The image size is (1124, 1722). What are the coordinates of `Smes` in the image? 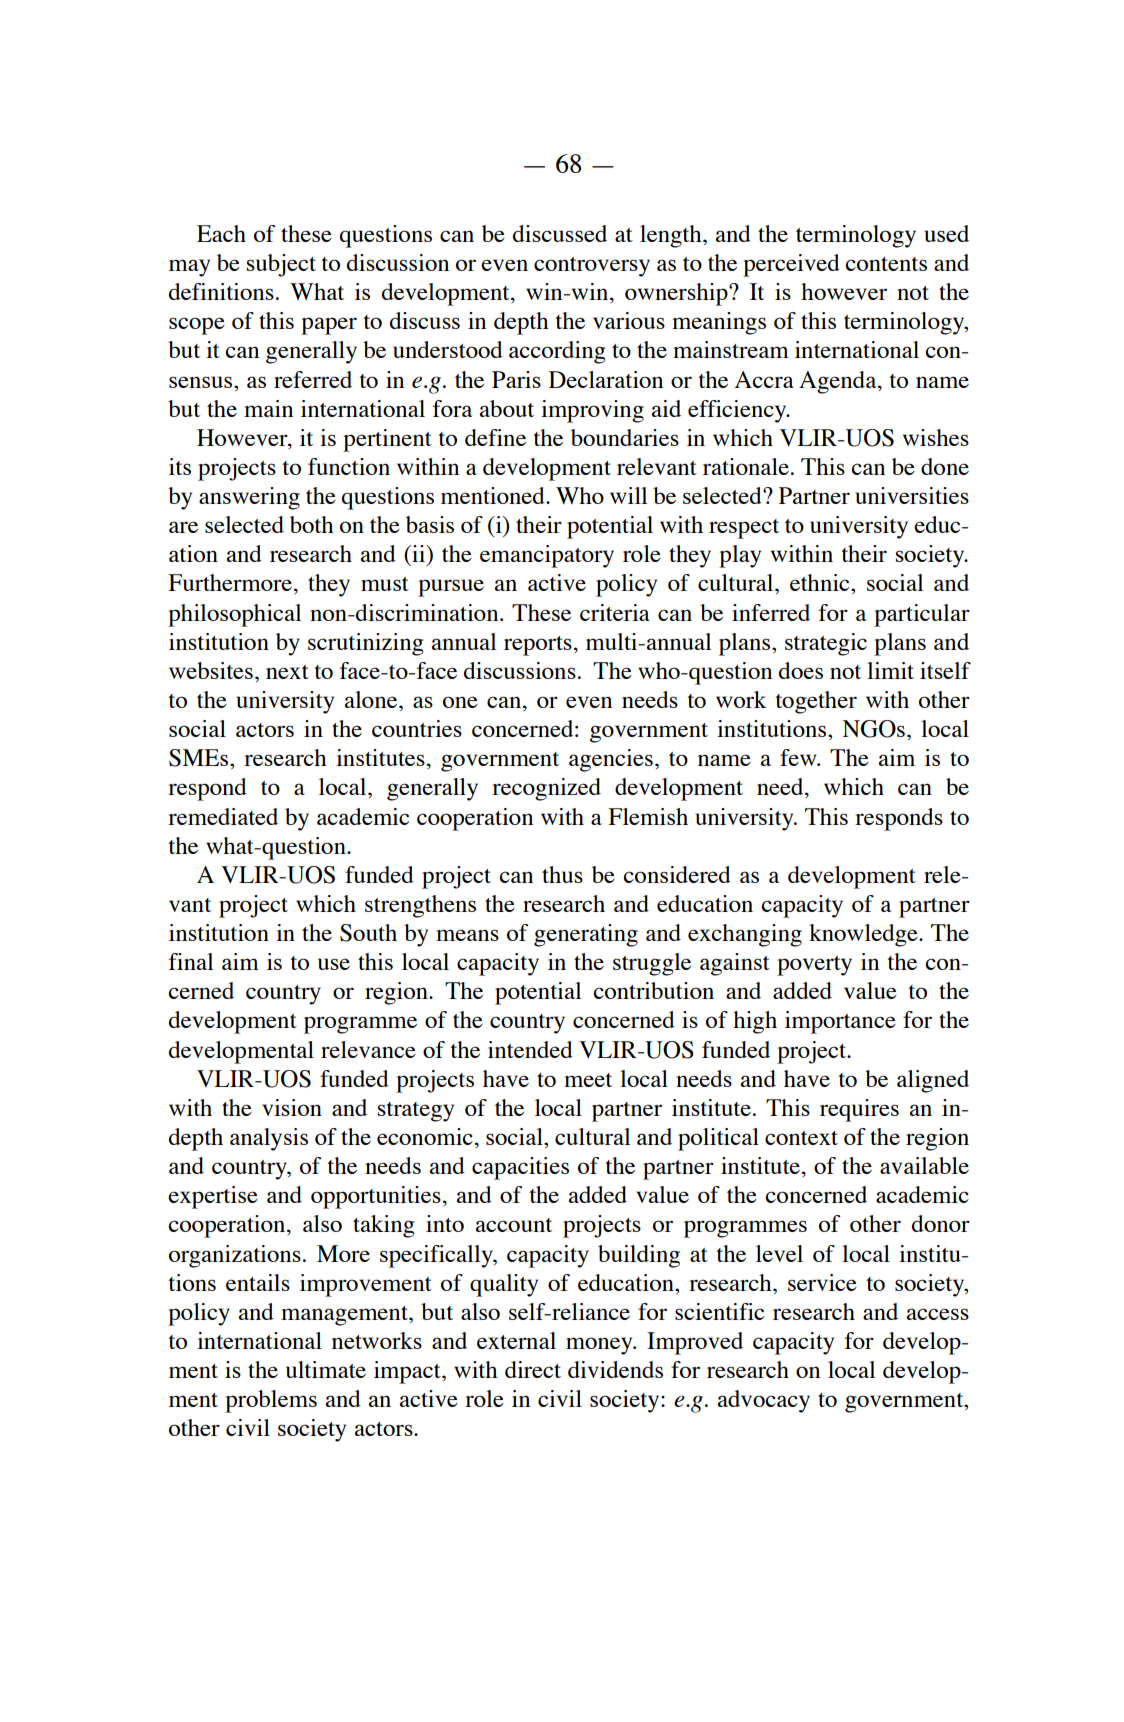 It's located at (200, 758).
